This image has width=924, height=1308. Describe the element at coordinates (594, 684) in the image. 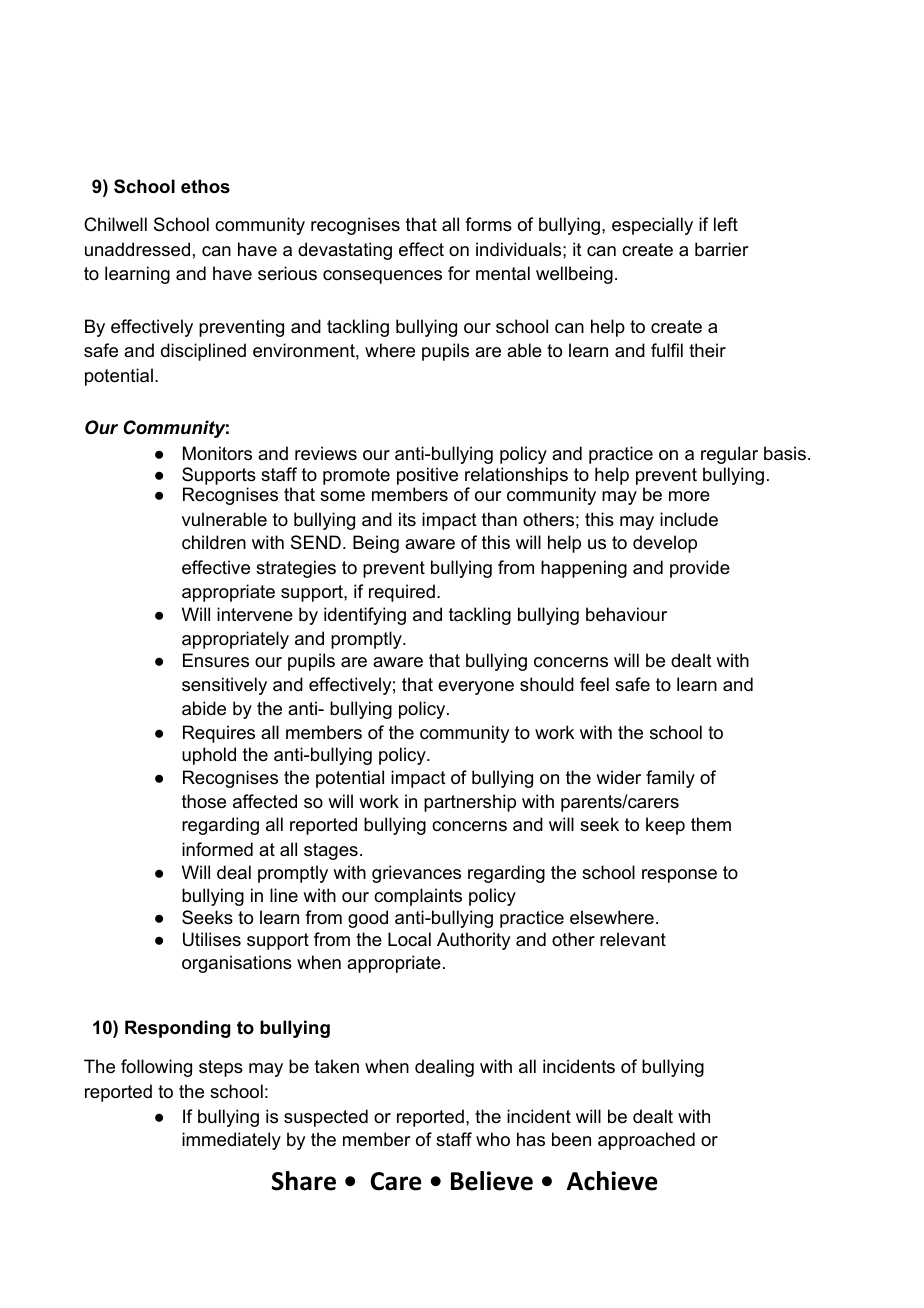

I see `feel` at that location.
